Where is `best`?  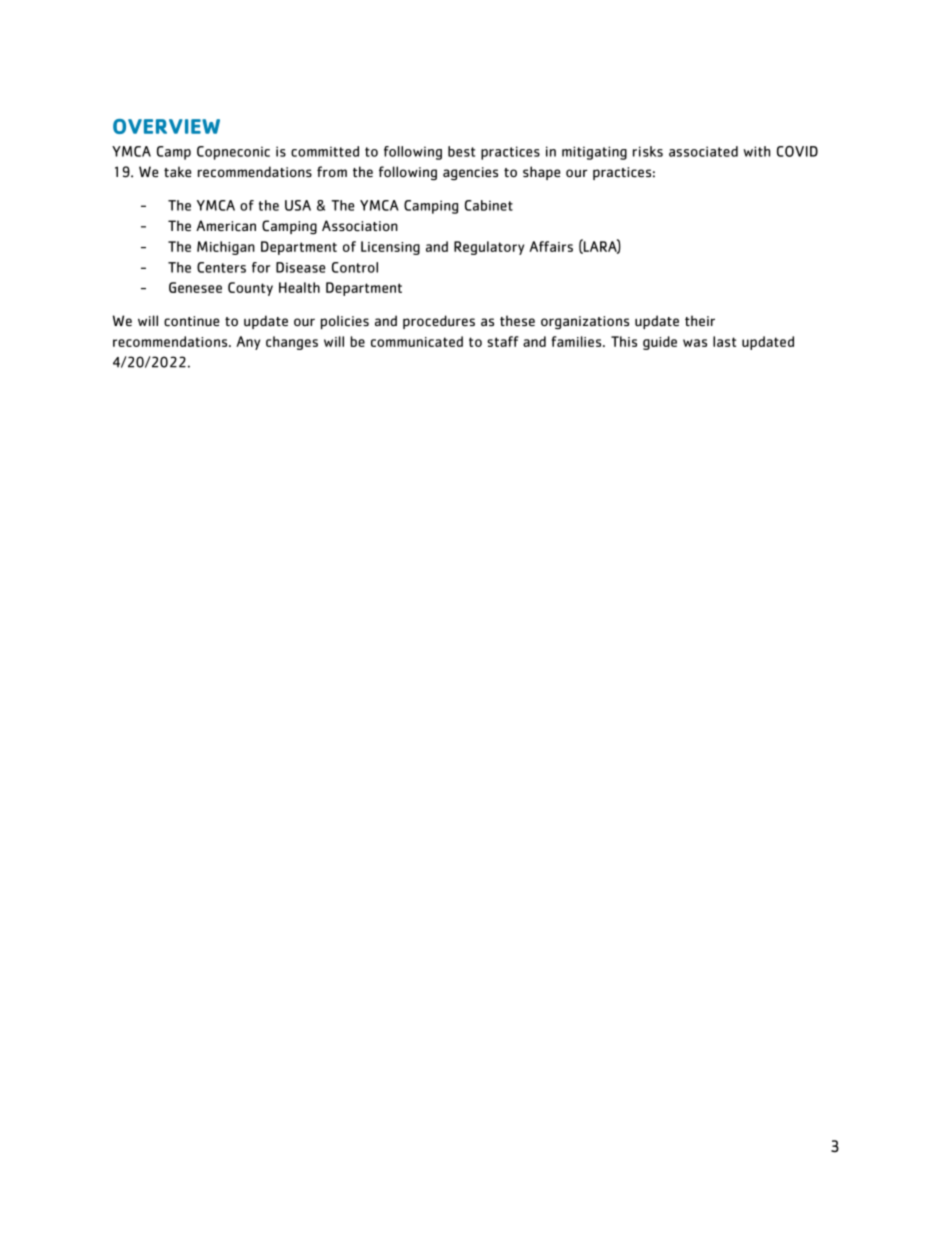
best is located at coordinates (461, 151).
